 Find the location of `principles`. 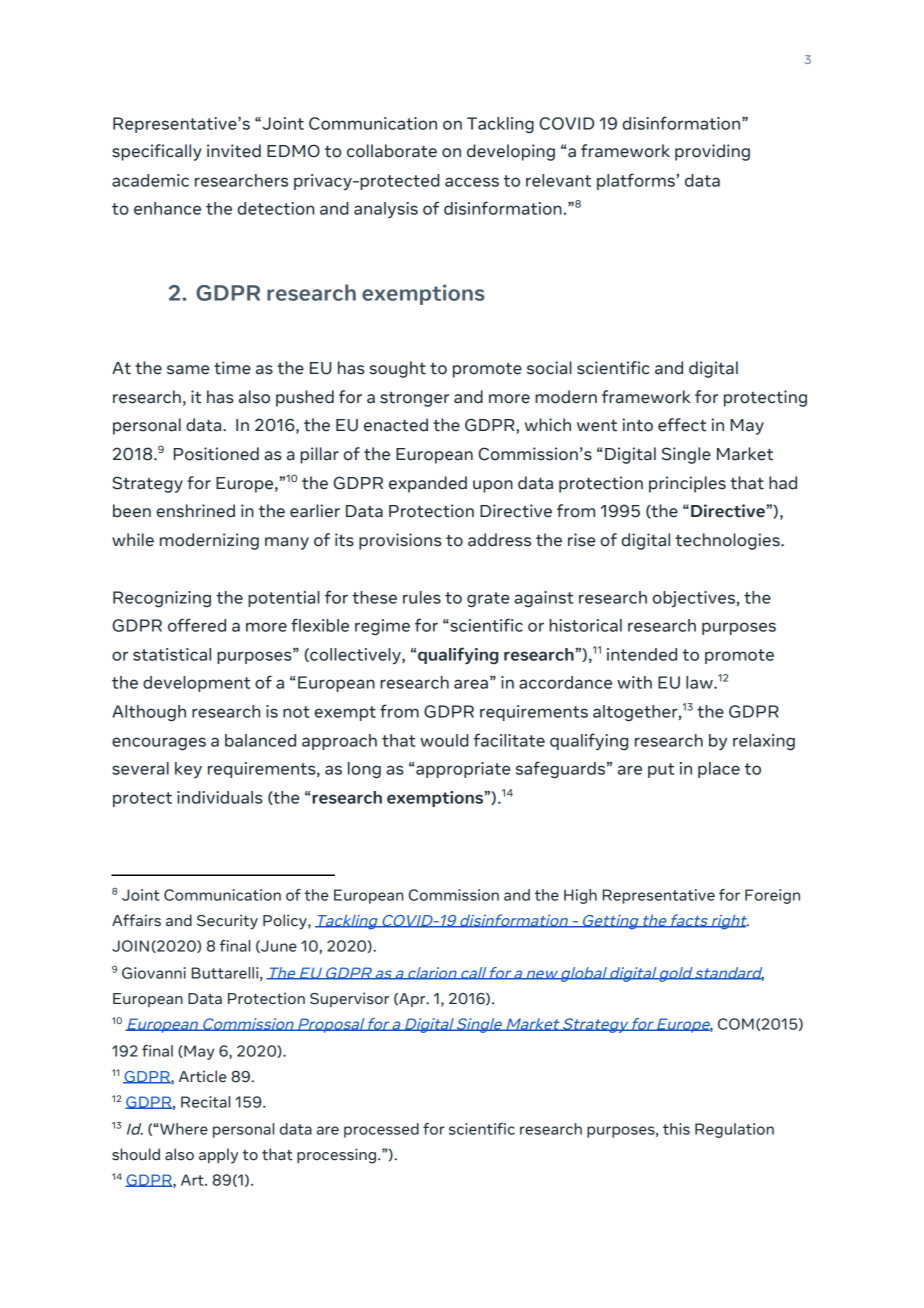

principles is located at coordinates (687, 484).
